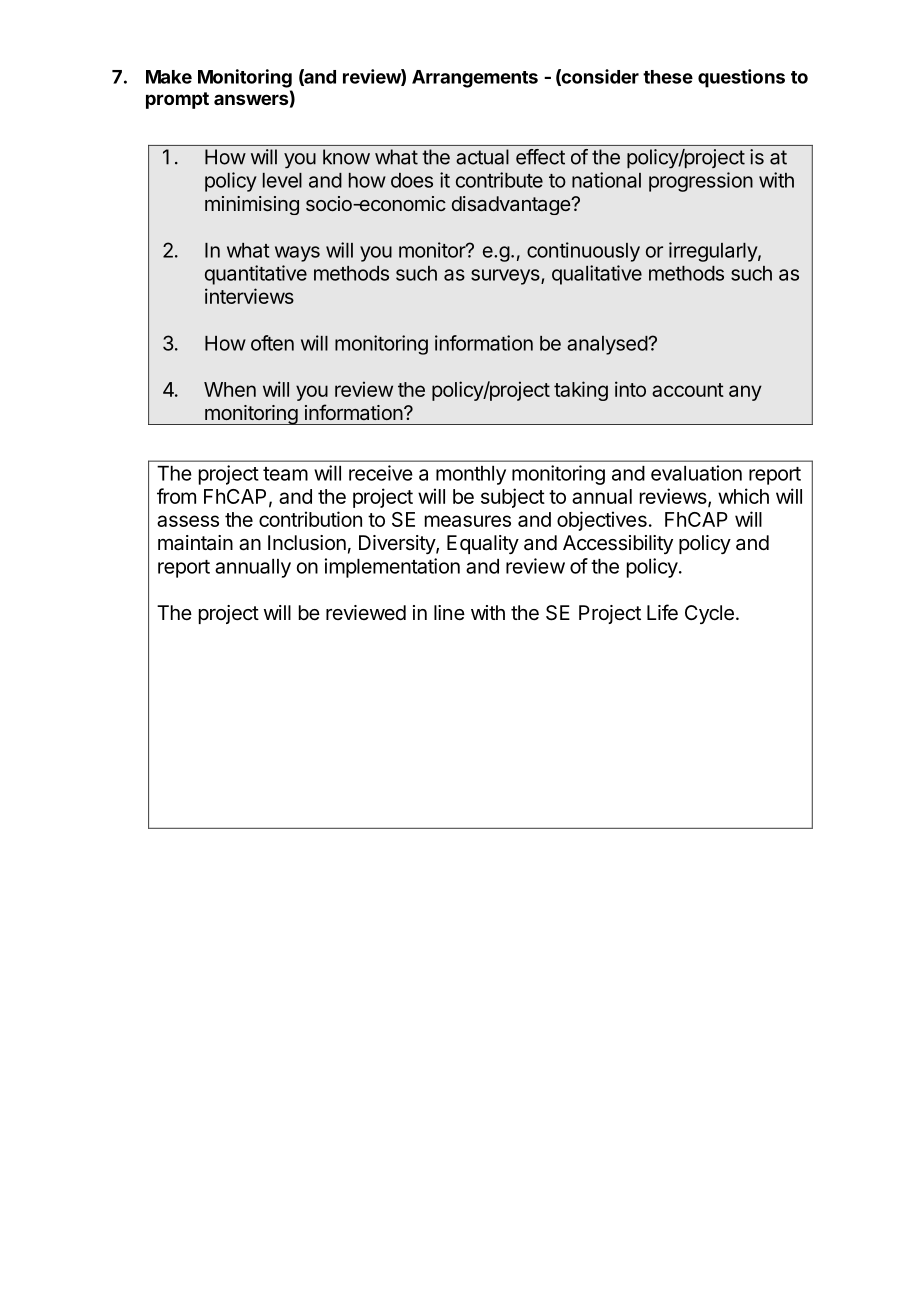 This screenshot has height=1308, width=924. What do you see at coordinates (285, 474) in the screenshot?
I see `team` at bounding box center [285, 474].
